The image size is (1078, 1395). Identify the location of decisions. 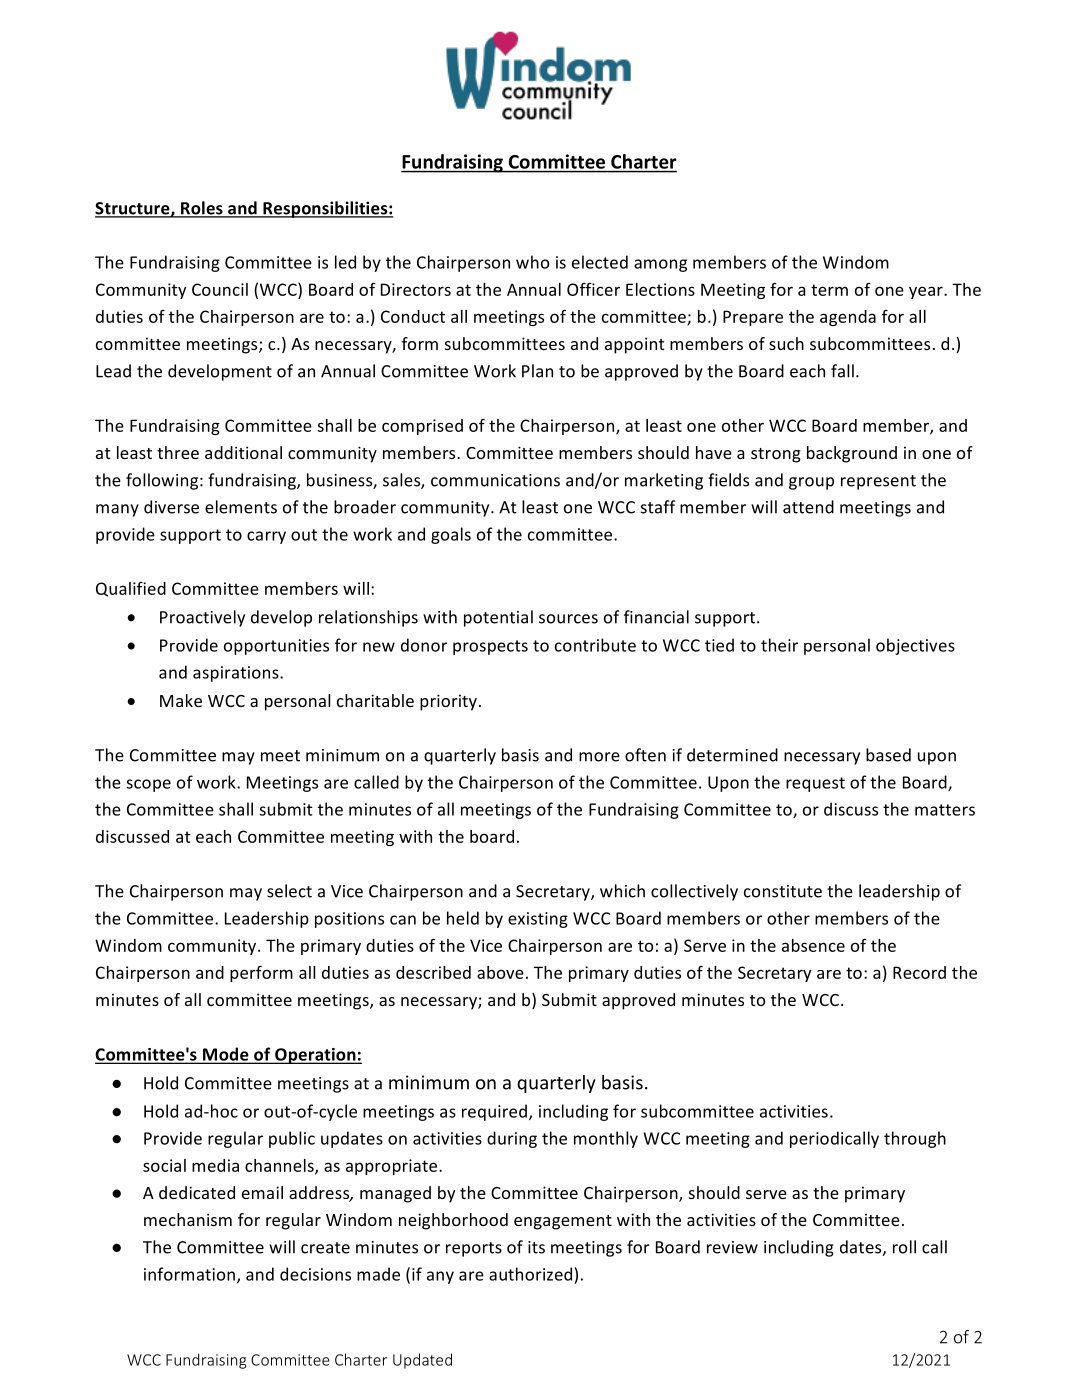
(315, 1274).
